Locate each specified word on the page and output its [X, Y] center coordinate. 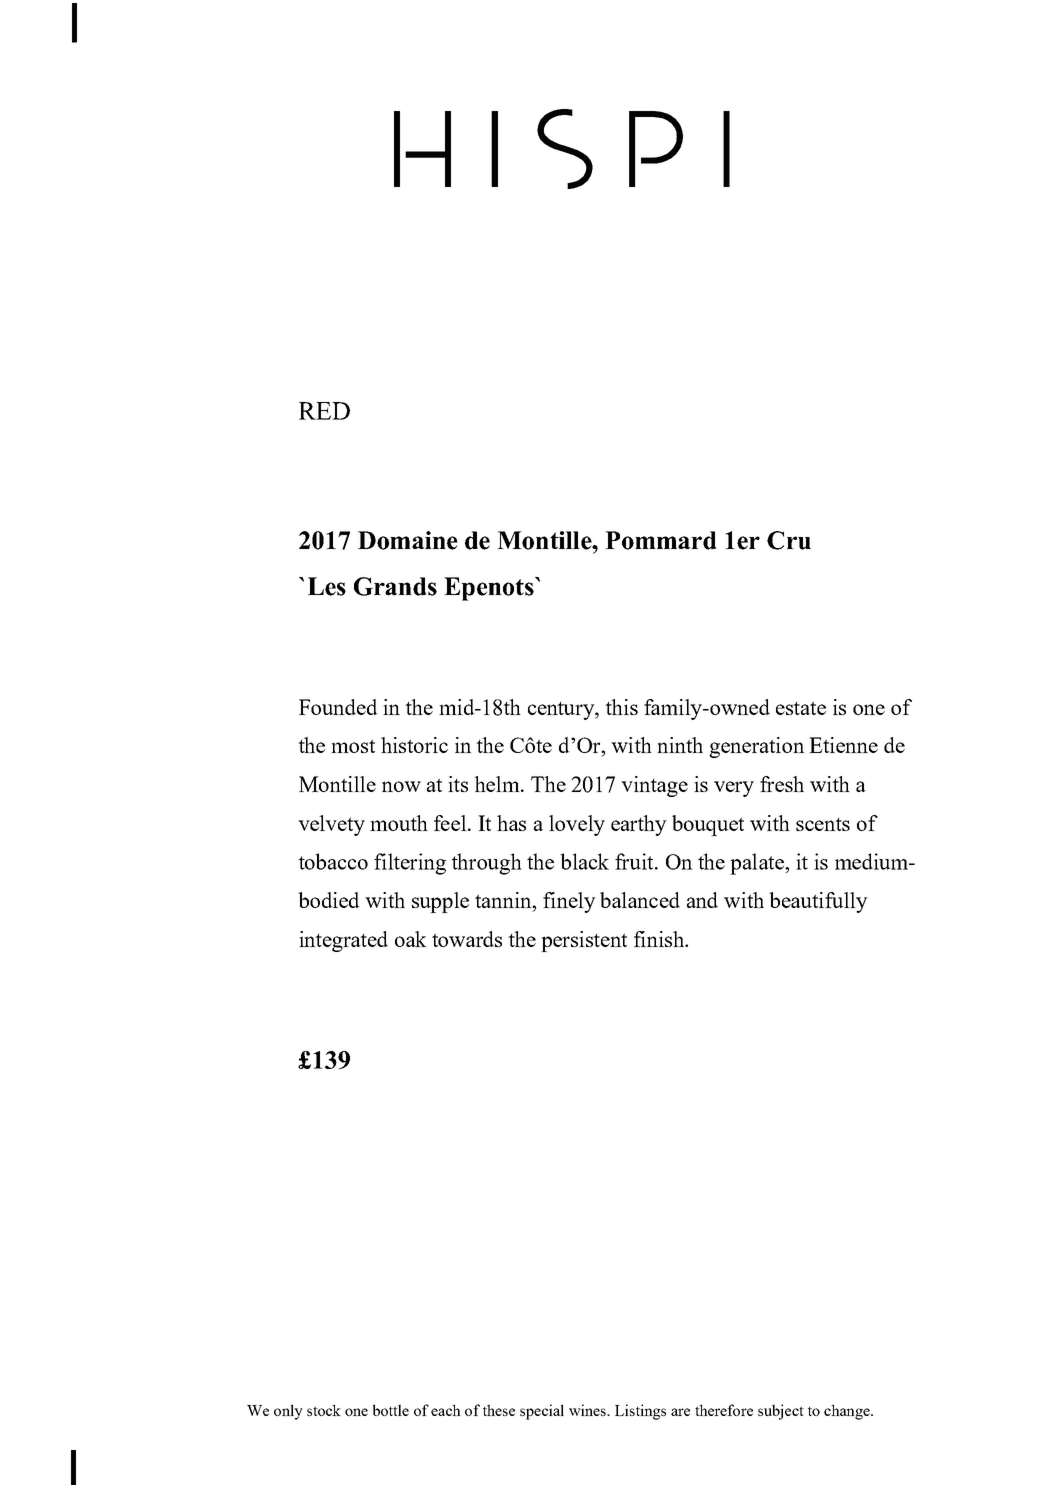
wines [588, 1410]
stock [324, 1410]
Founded [338, 707]
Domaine [408, 540]
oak [411, 939]
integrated [343, 941]
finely [569, 902]
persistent [584, 941]
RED [324, 411]
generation [757, 747]
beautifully [818, 902]
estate [801, 708]
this [621, 707]
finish [660, 939]
